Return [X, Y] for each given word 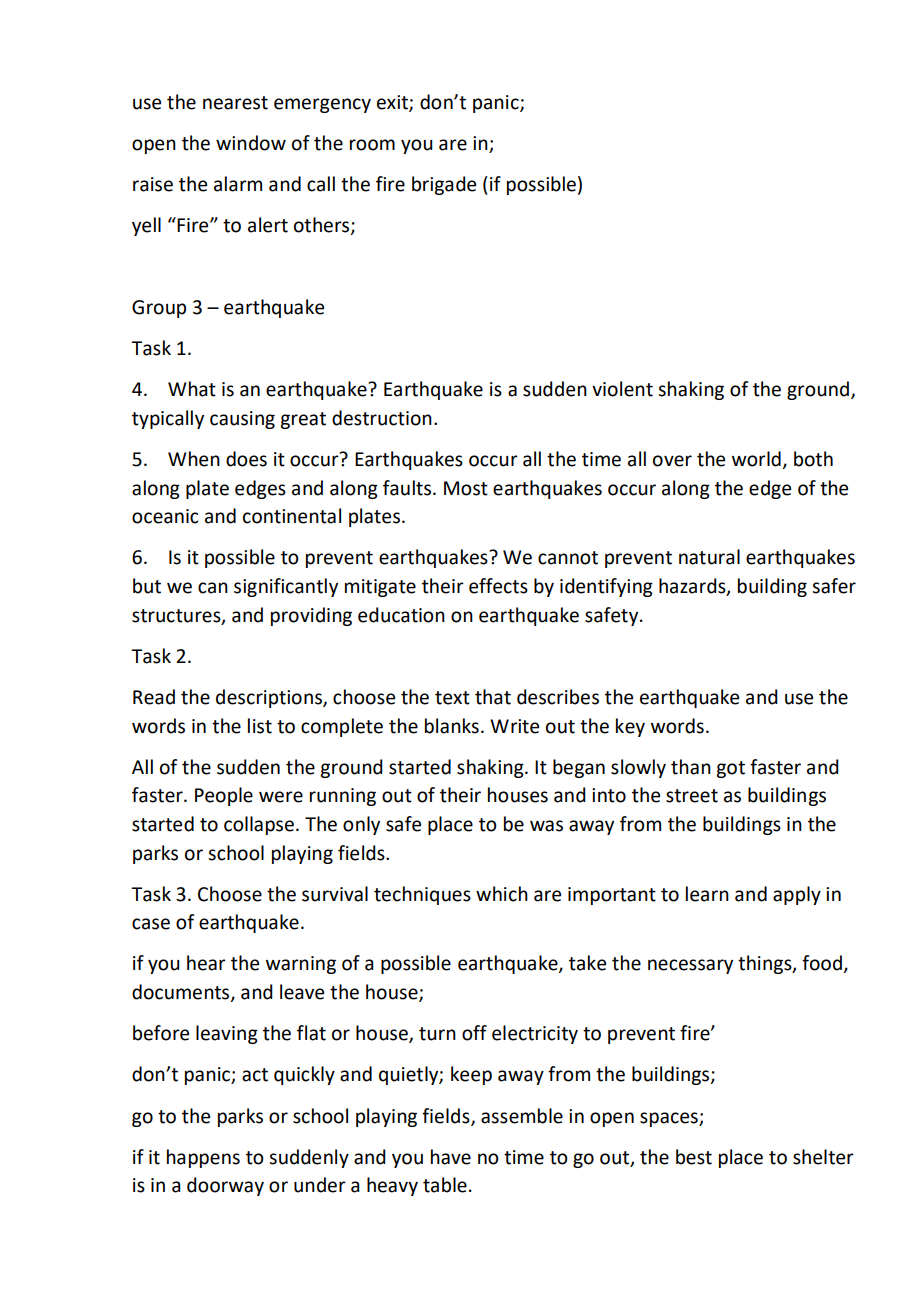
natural [709, 557]
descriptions [270, 698]
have [451, 1157]
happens [203, 1158]
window [251, 143]
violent [622, 389]
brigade [444, 185]
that [493, 697]
